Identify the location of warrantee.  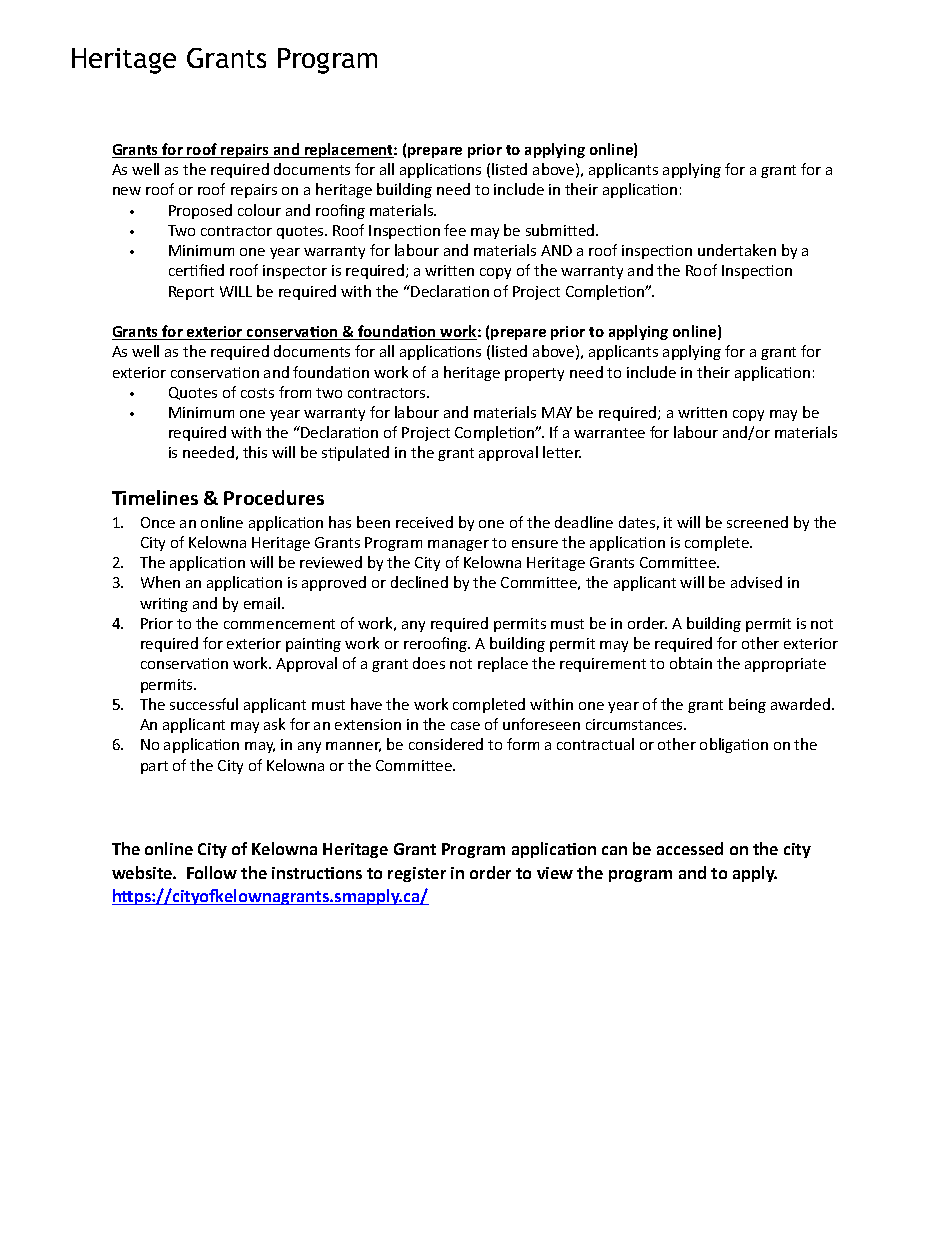
(609, 433).
